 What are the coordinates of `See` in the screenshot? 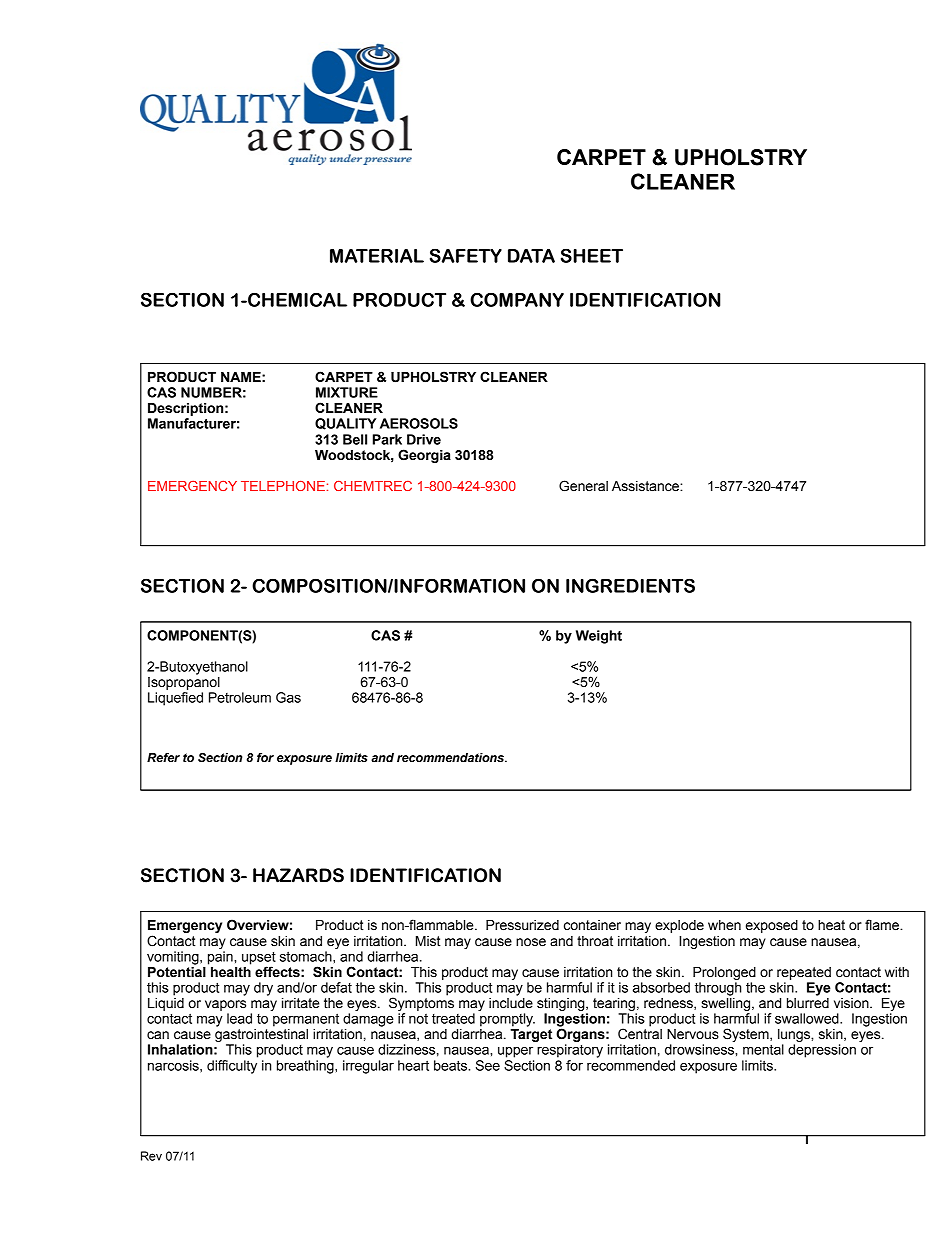 It's located at (488, 1065).
